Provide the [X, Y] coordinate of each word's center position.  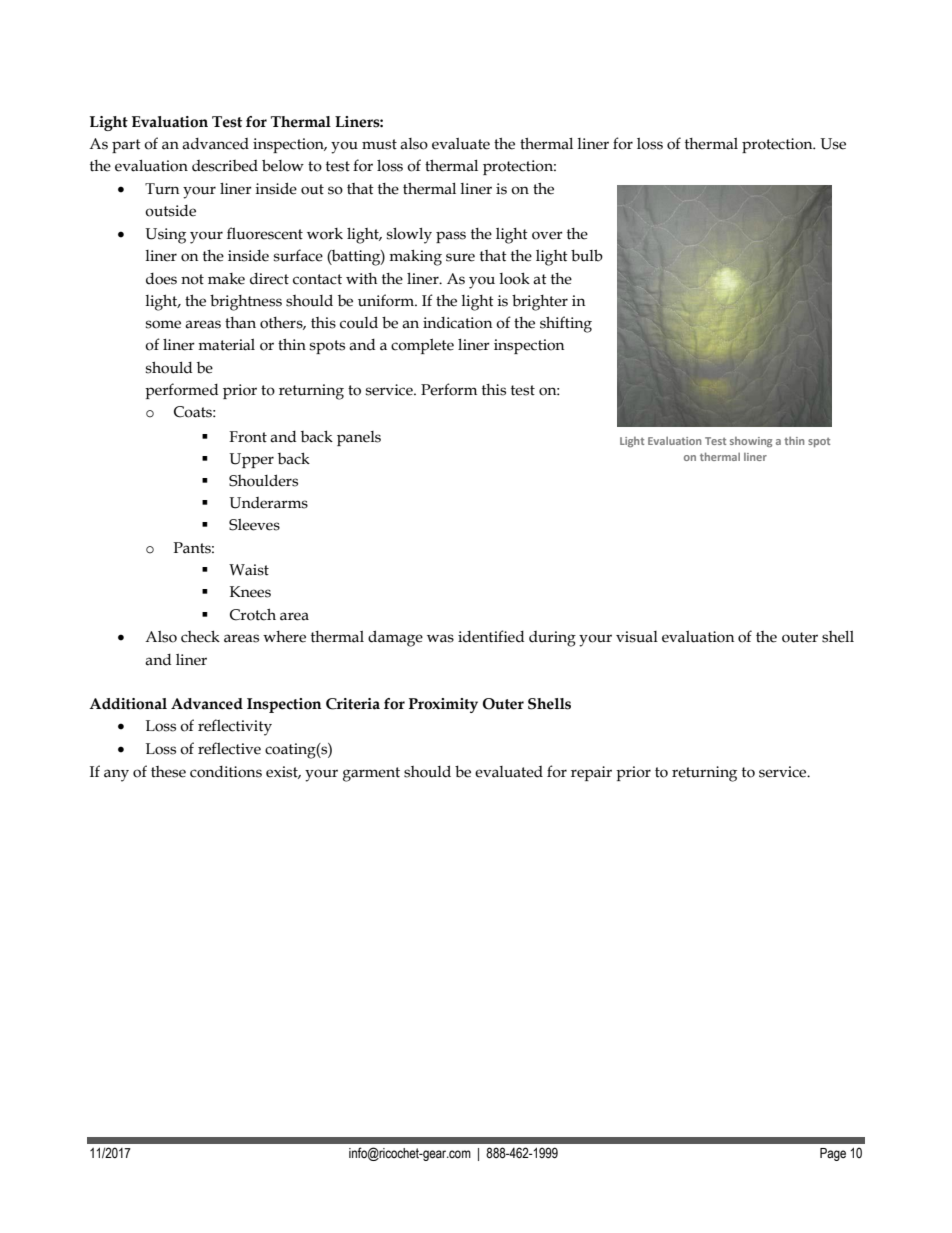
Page [833, 1154]
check [200, 636]
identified [491, 636]
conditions [226, 772]
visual [637, 637]
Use [833, 144]
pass [451, 237]
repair [591, 773]
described [225, 166]
